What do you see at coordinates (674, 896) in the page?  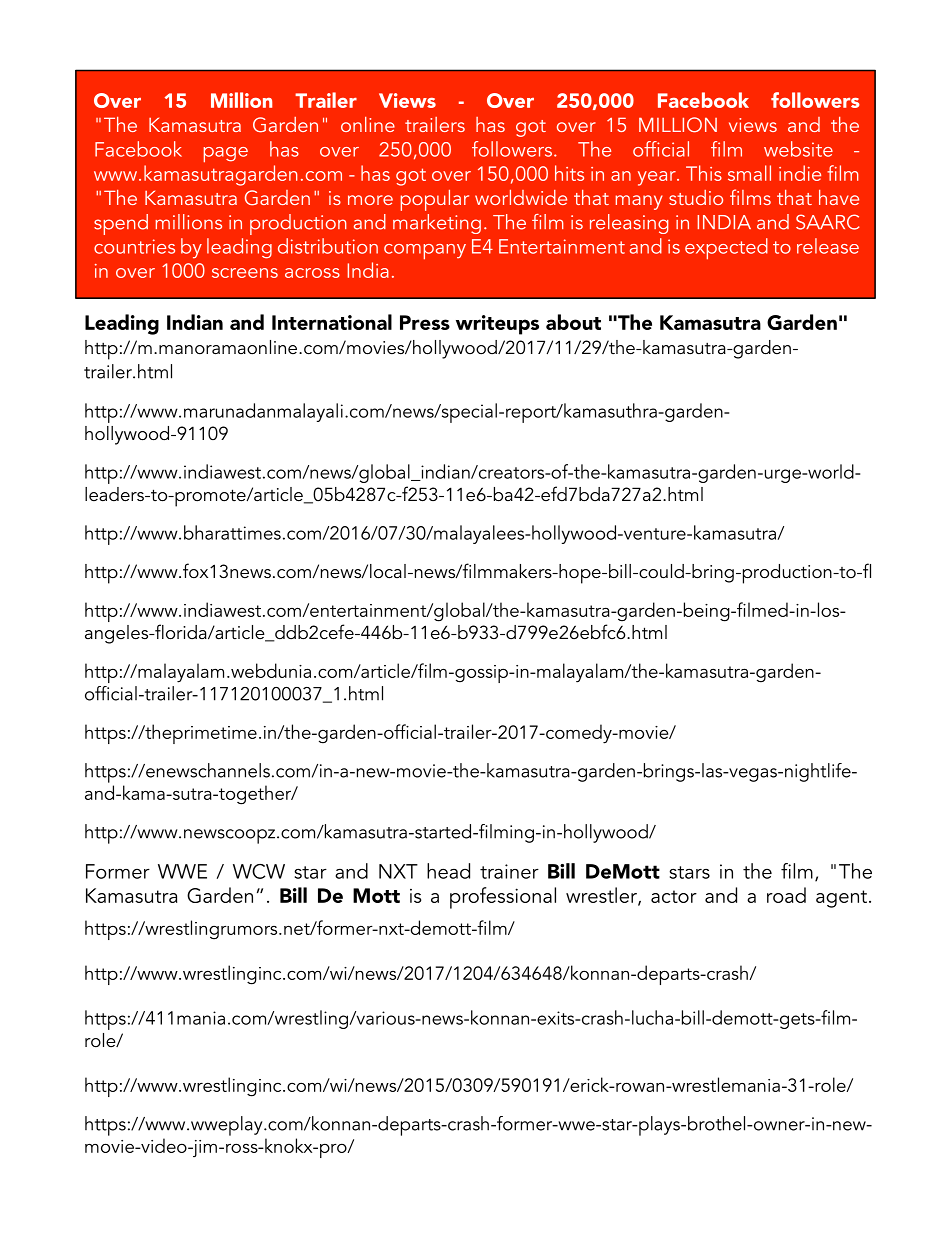 I see `actor` at bounding box center [674, 896].
